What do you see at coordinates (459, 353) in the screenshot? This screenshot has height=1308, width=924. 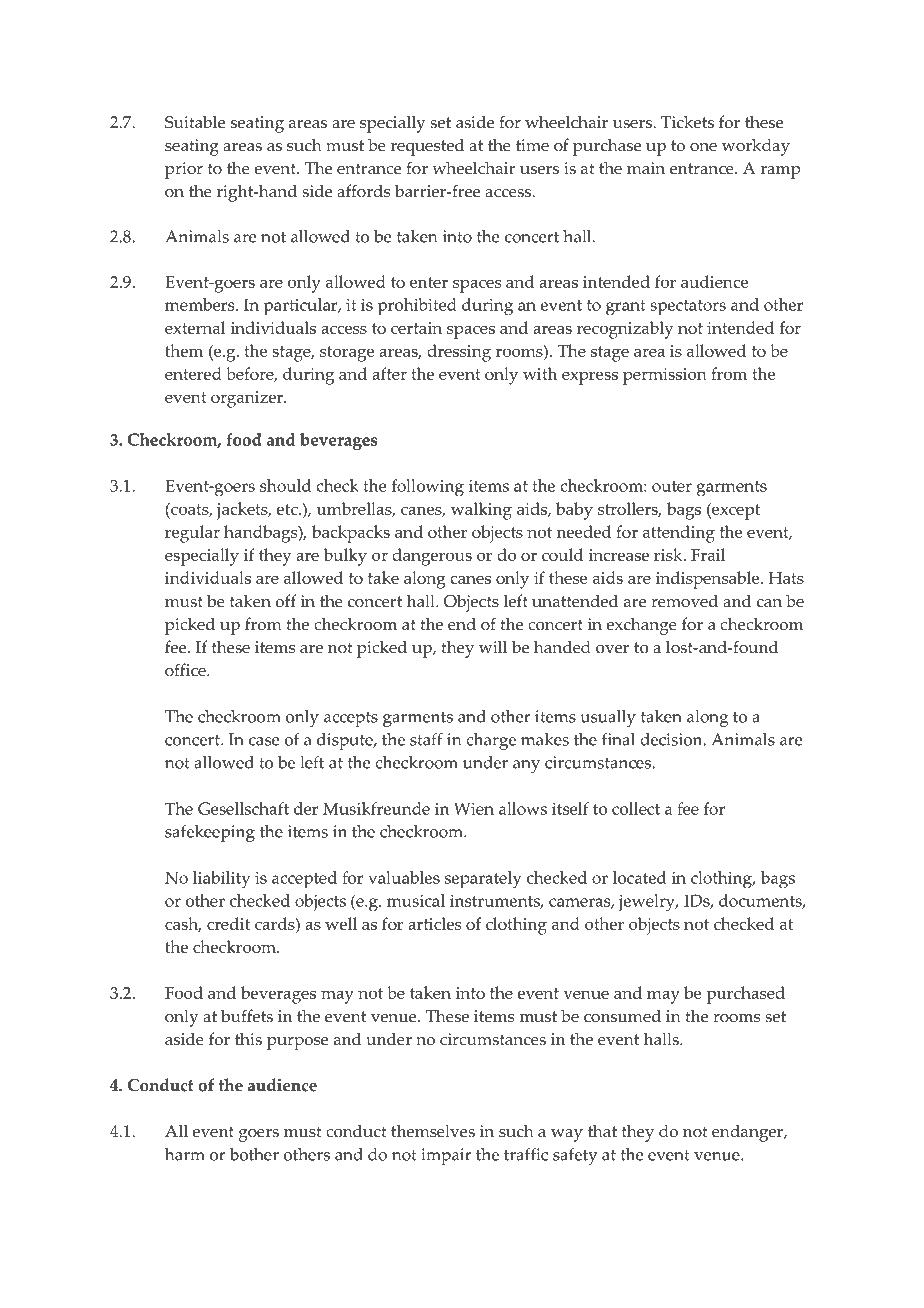 I see `dressing` at bounding box center [459, 353].
